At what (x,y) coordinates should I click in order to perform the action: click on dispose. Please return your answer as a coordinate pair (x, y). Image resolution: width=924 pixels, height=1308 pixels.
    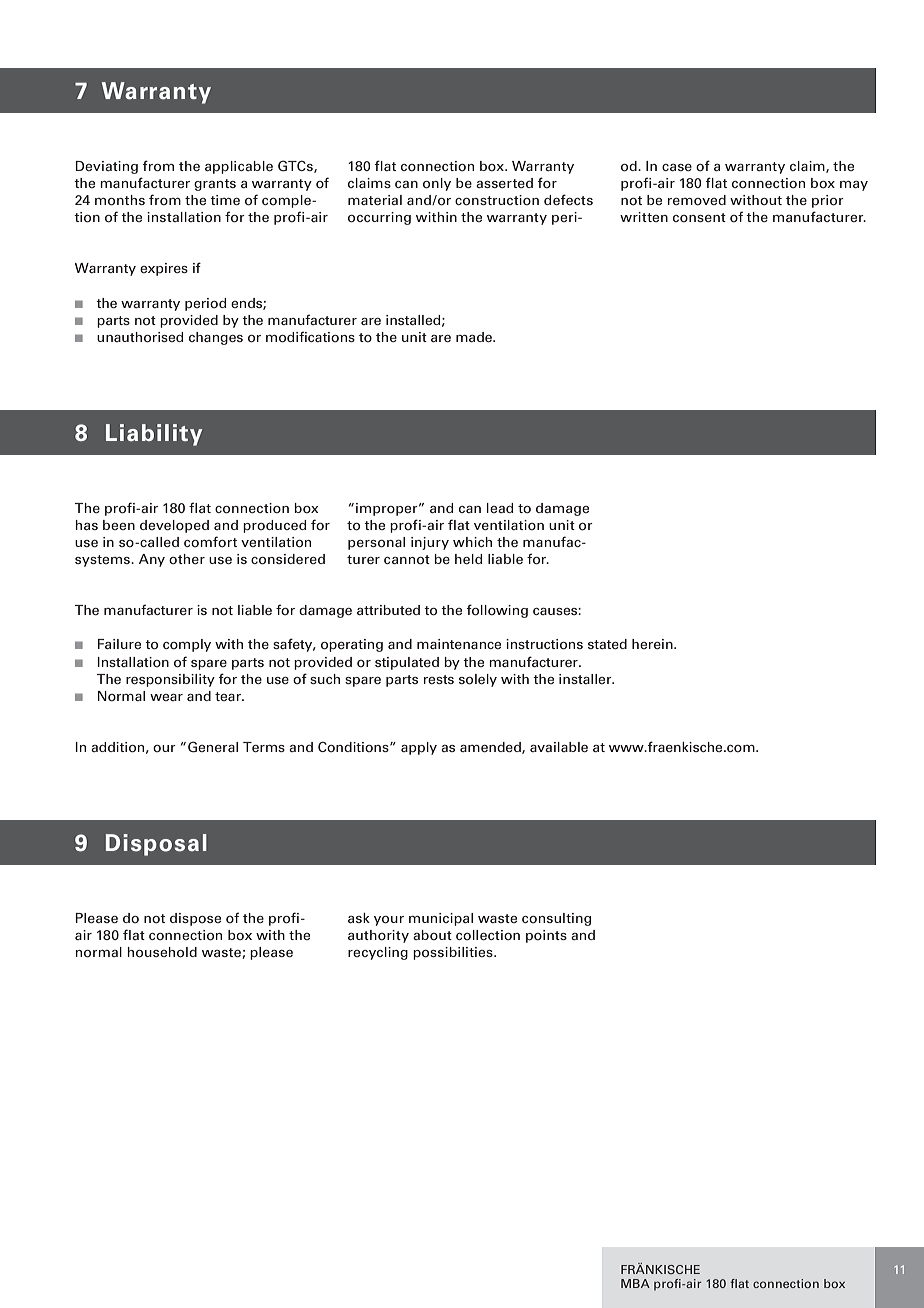
    Looking at the image, I should click on (195, 919).
